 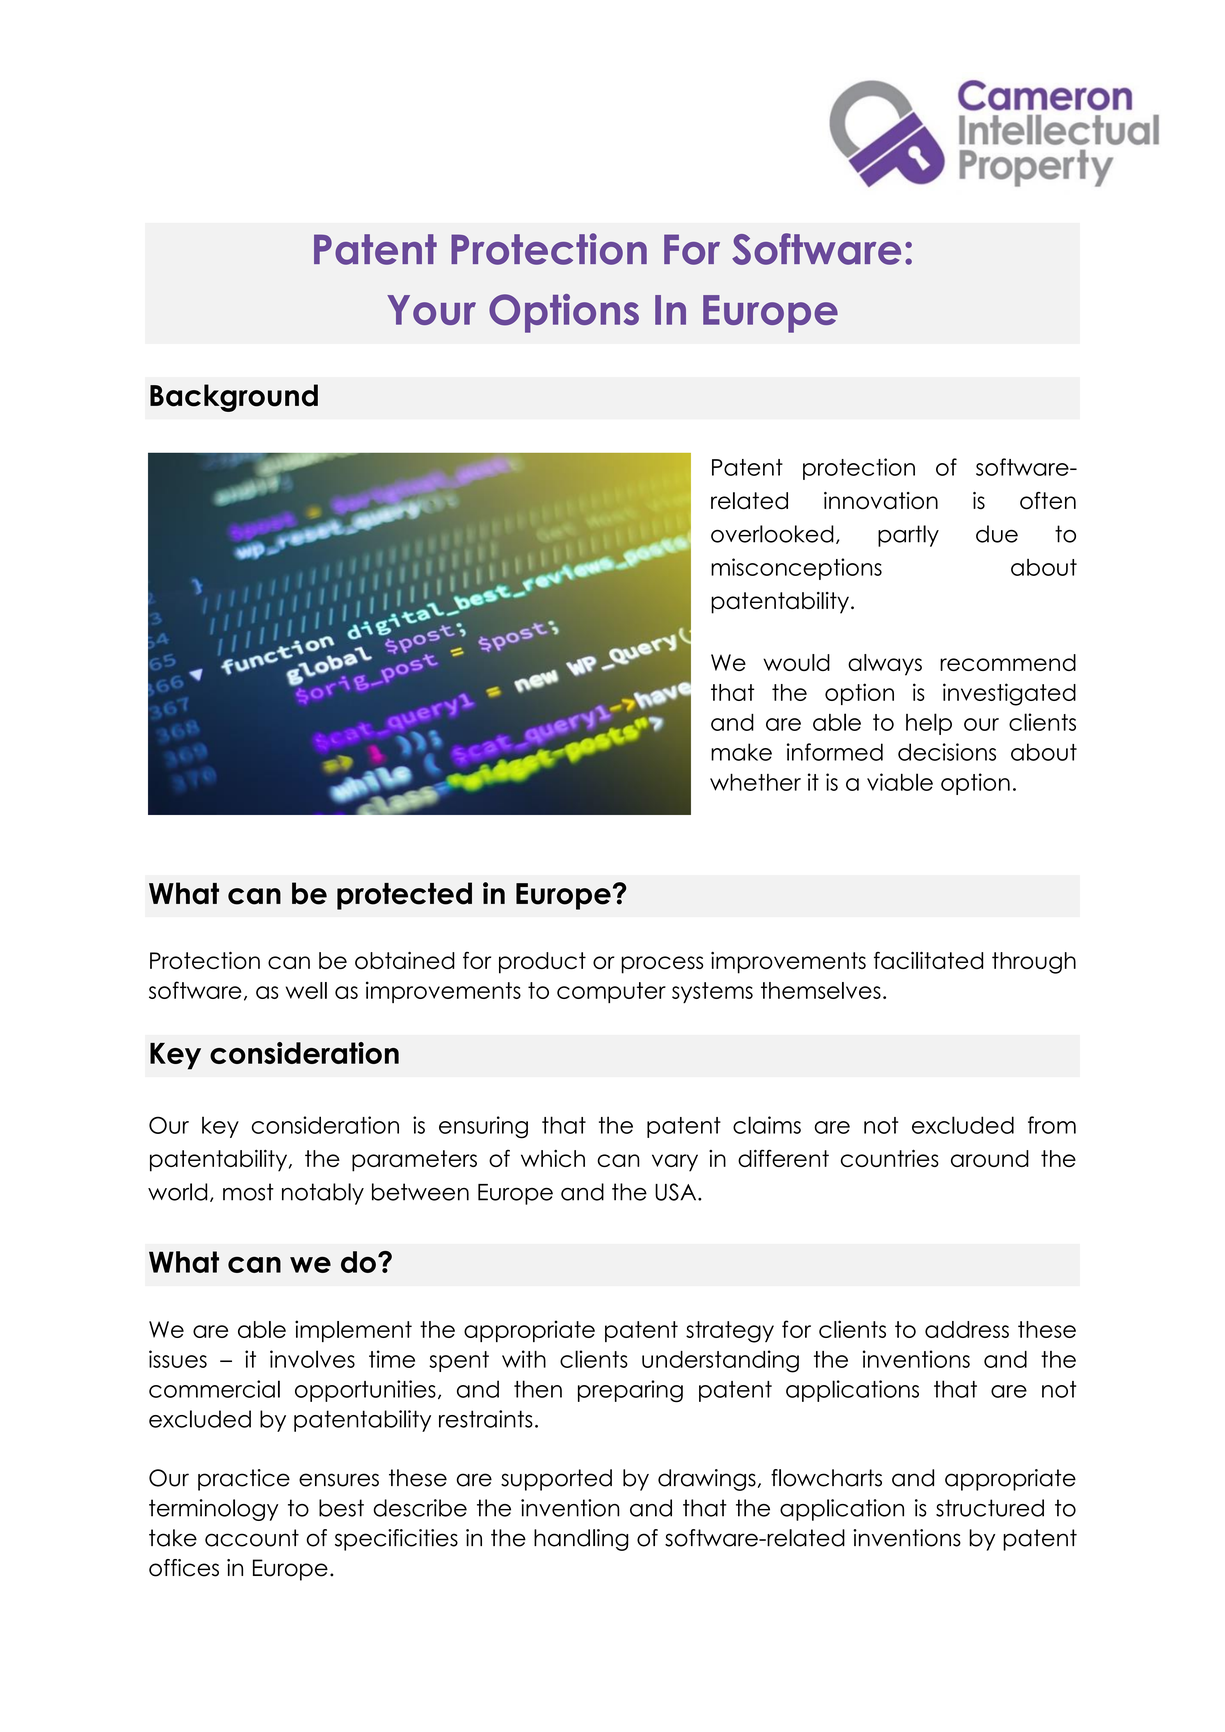 I want to click on around, so click(x=990, y=1158).
